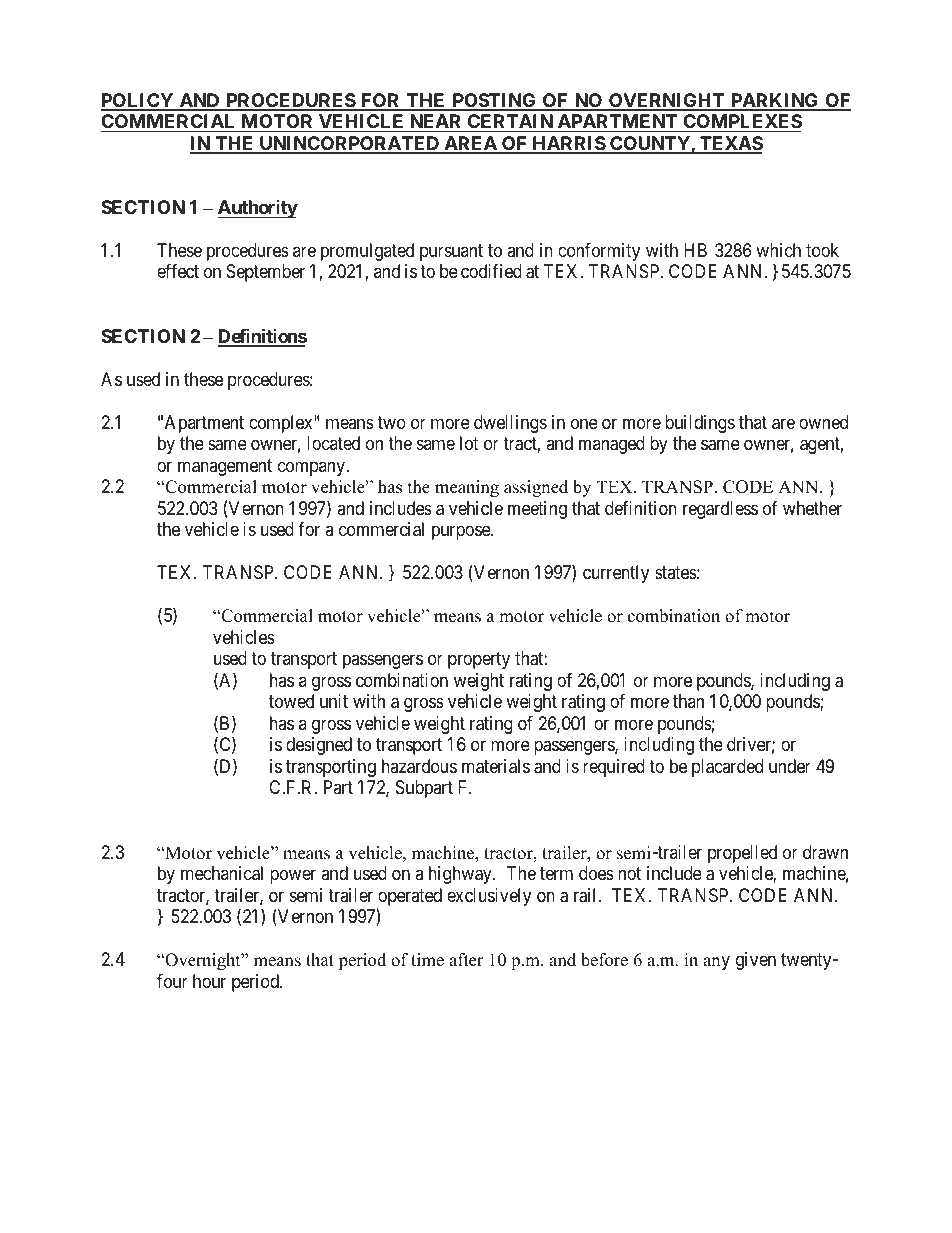  Describe the element at coordinates (790, 766) in the document. I see `under` at that location.
